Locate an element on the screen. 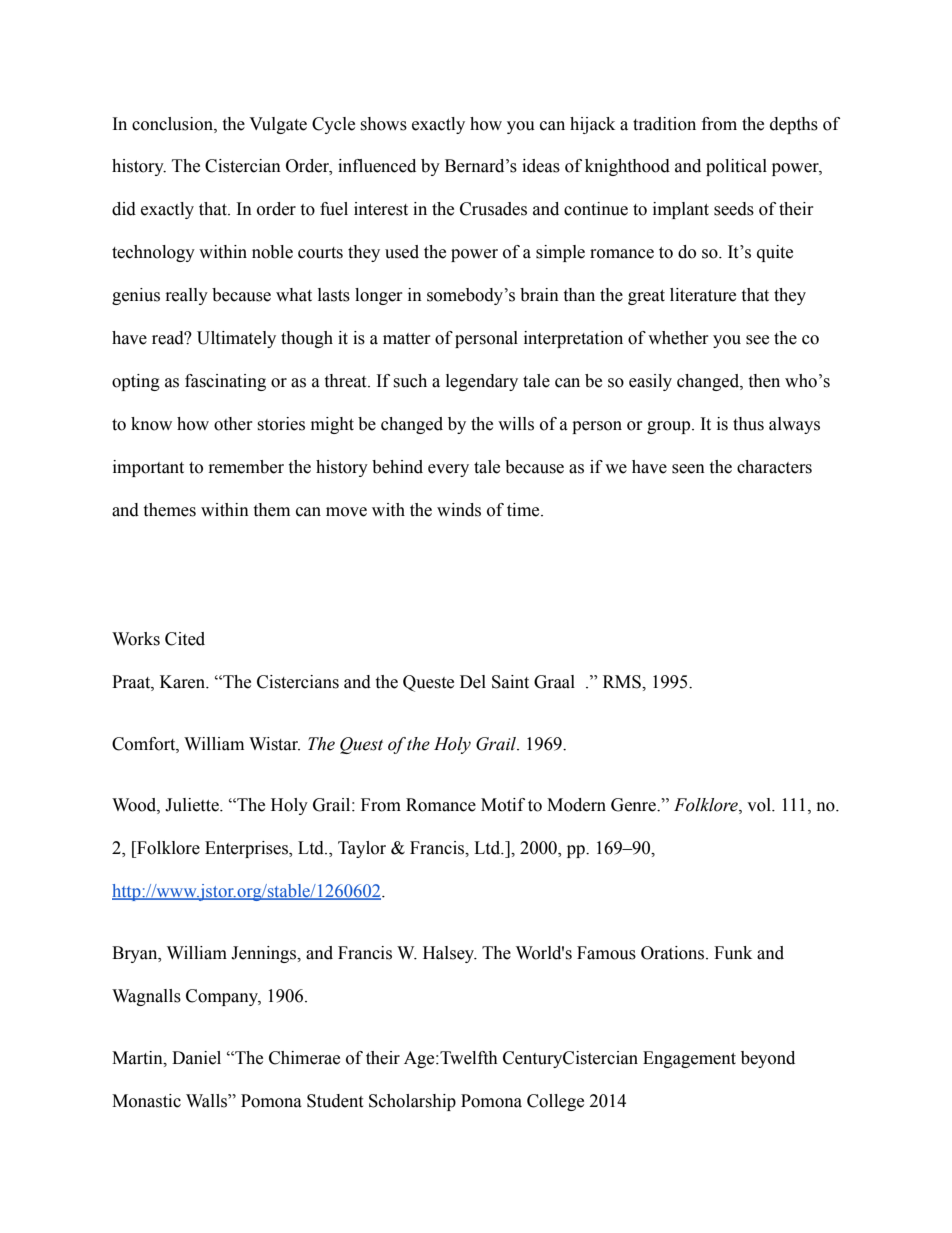  ideas is located at coordinates (541, 166).
